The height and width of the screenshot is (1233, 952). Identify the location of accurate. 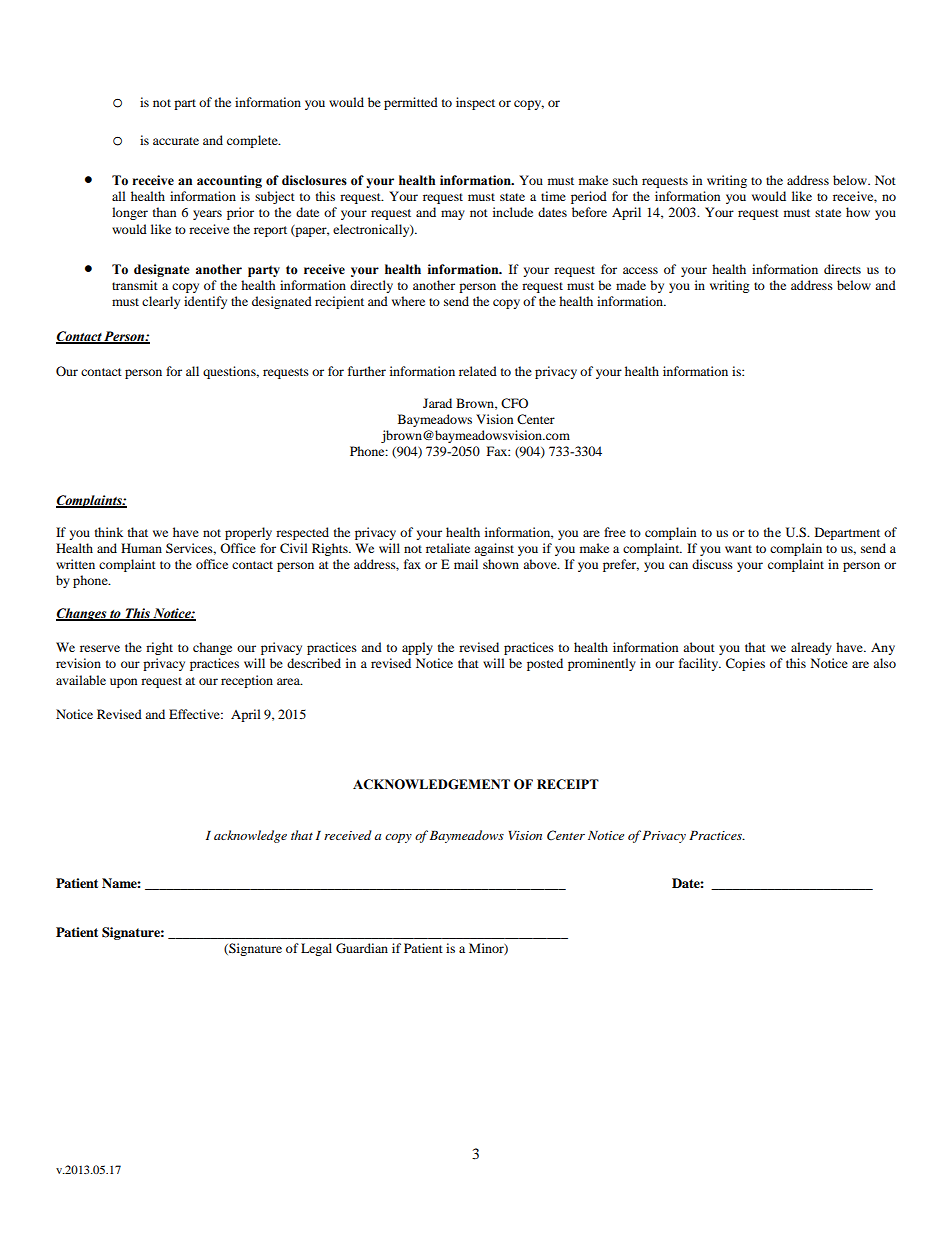
(176, 141).
